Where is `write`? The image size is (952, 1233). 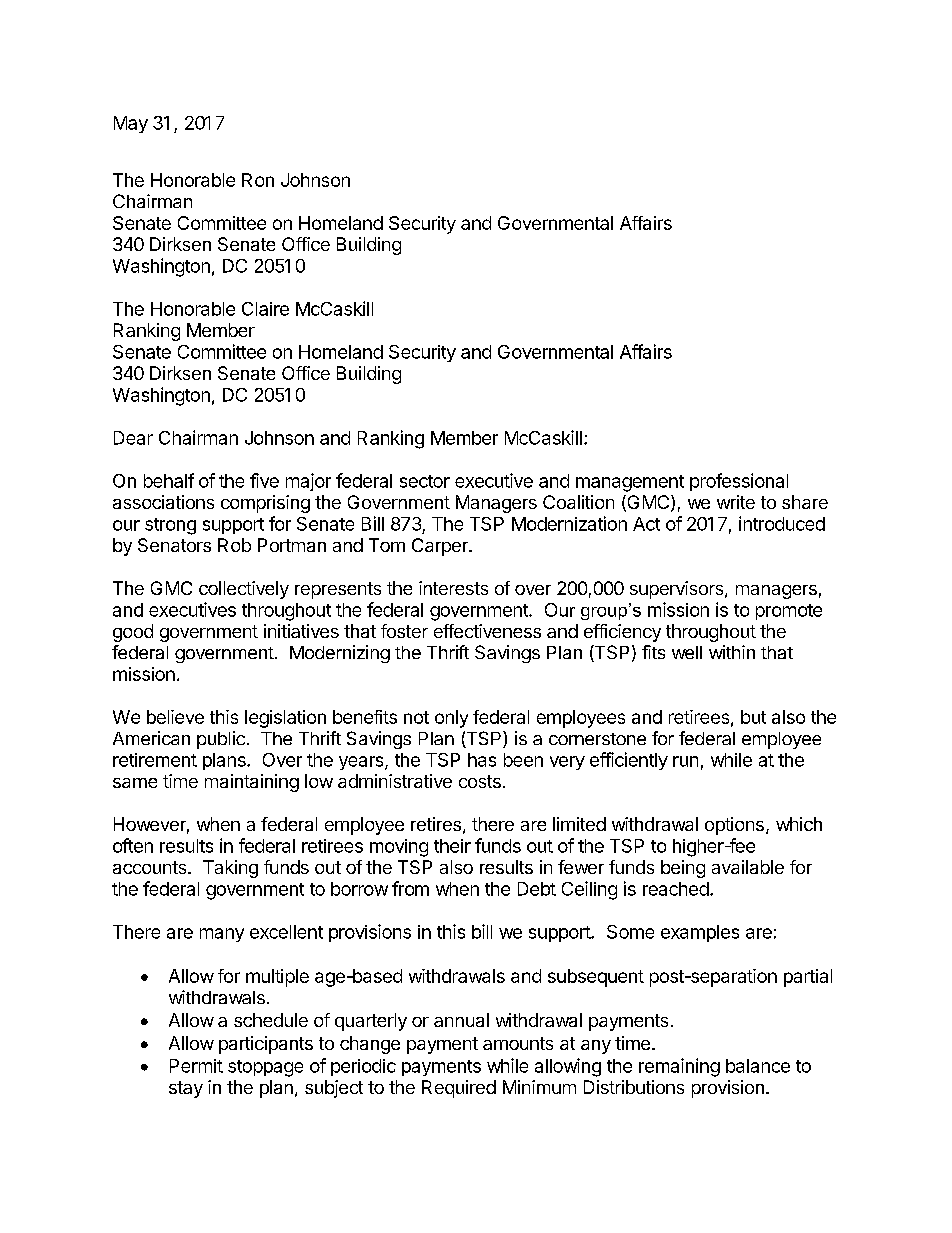 write is located at coordinates (736, 502).
